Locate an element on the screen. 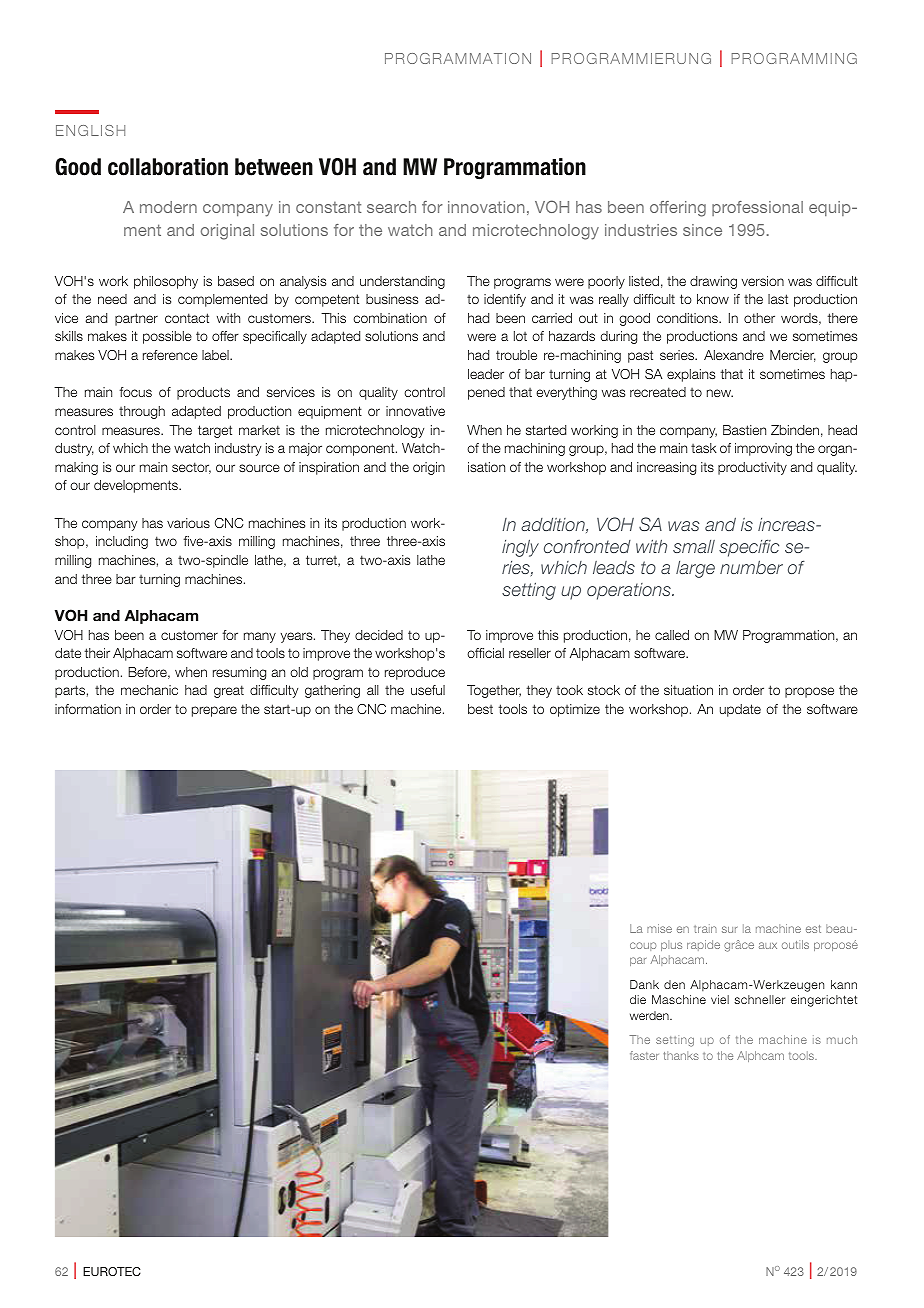  collaboration is located at coordinates (168, 167).
